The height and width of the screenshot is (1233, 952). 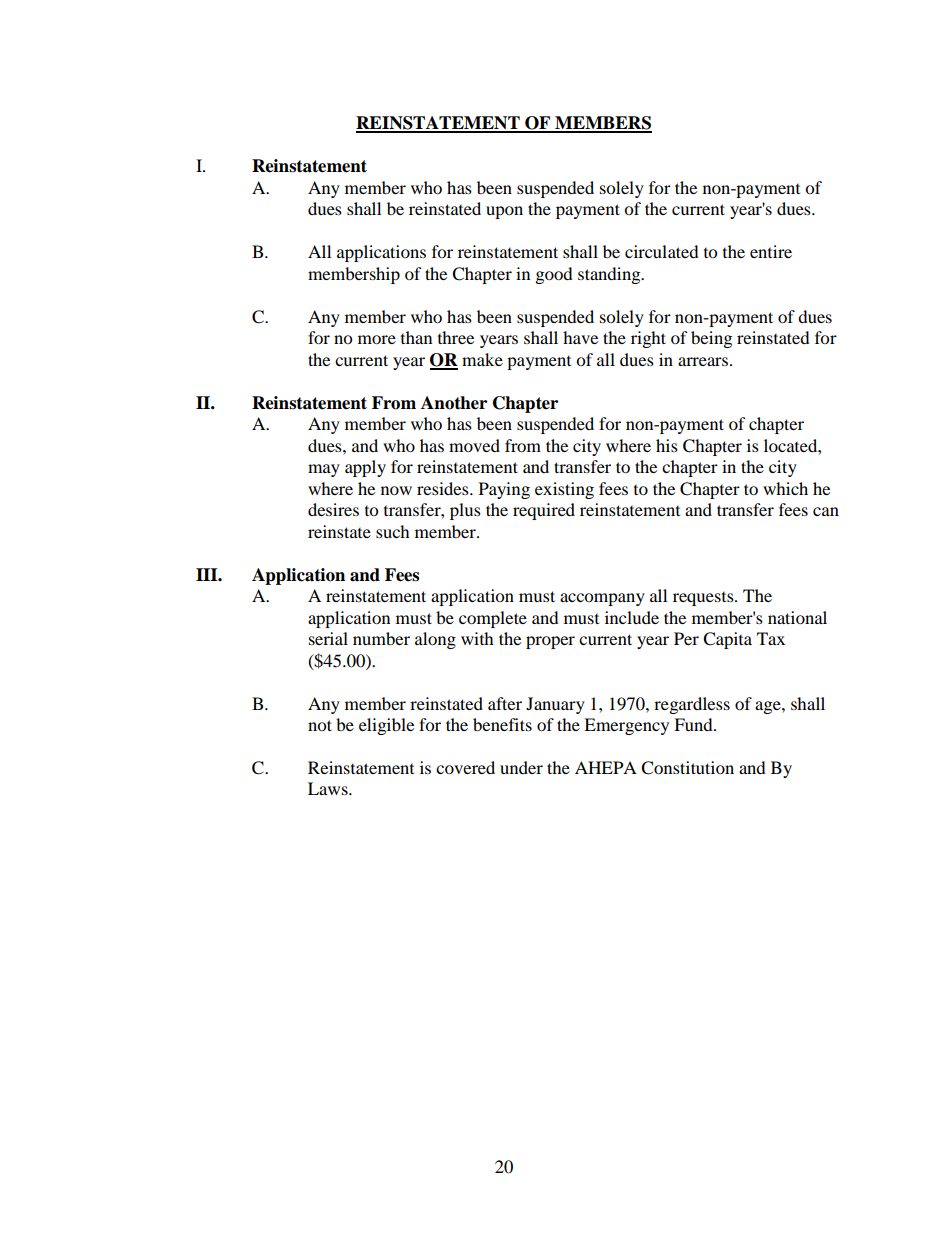 I want to click on national, so click(x=797, y=617).
